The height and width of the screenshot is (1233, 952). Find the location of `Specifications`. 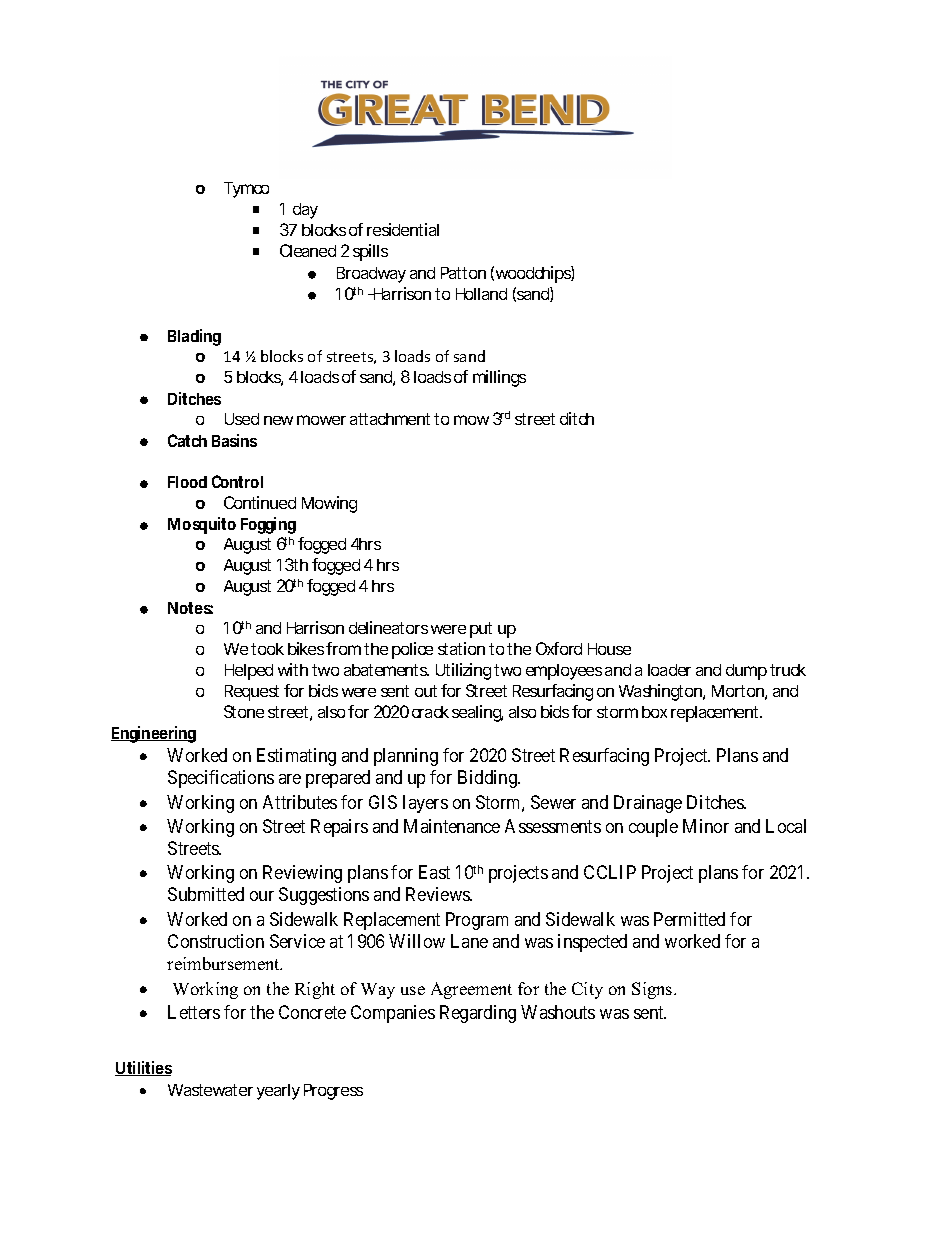

Specifications is located at coordinates (221, 779).
